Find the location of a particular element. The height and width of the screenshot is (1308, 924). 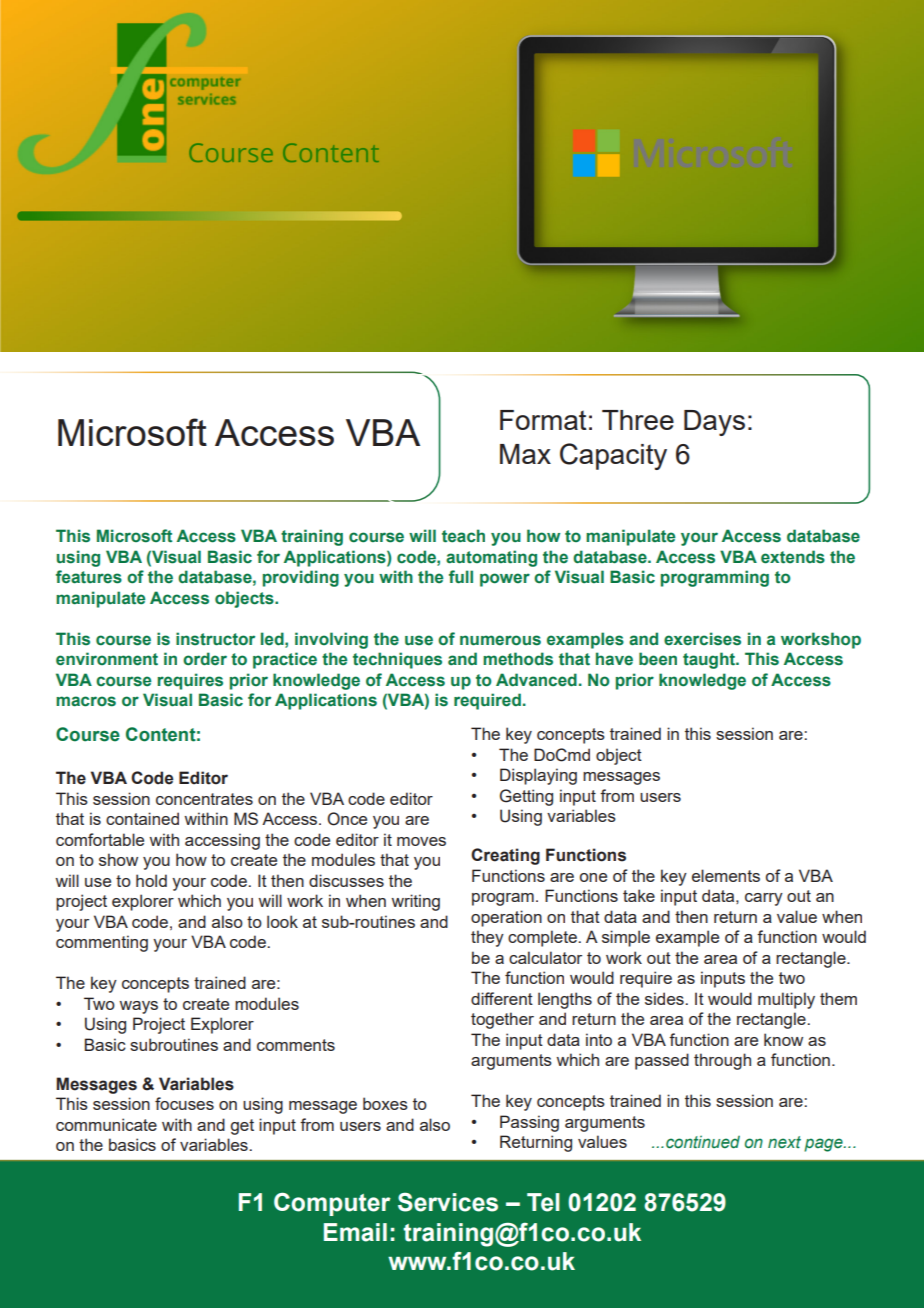

order is located at coordinates (205, 659).
